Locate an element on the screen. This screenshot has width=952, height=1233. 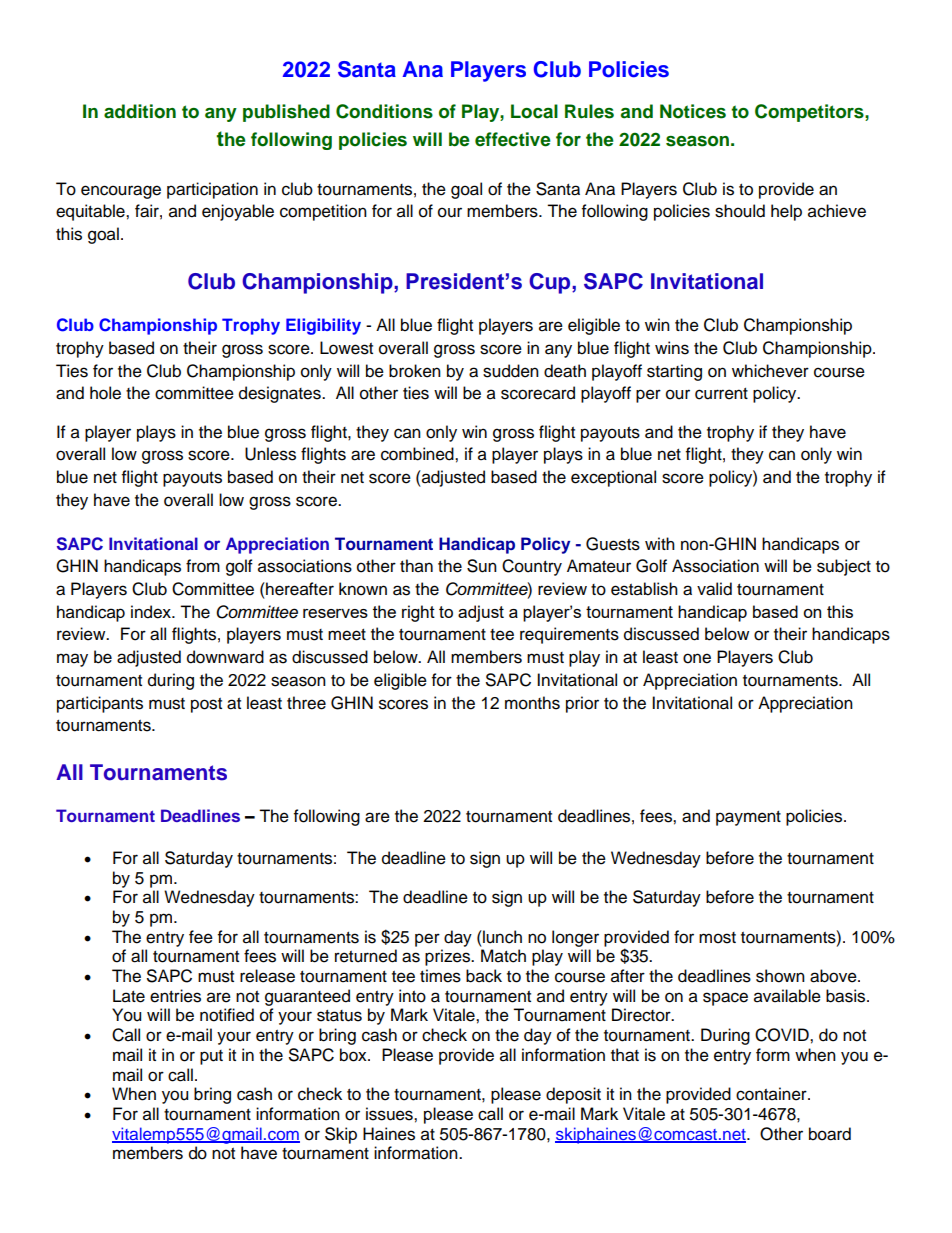
addition is located at coordinates (140, 111).
